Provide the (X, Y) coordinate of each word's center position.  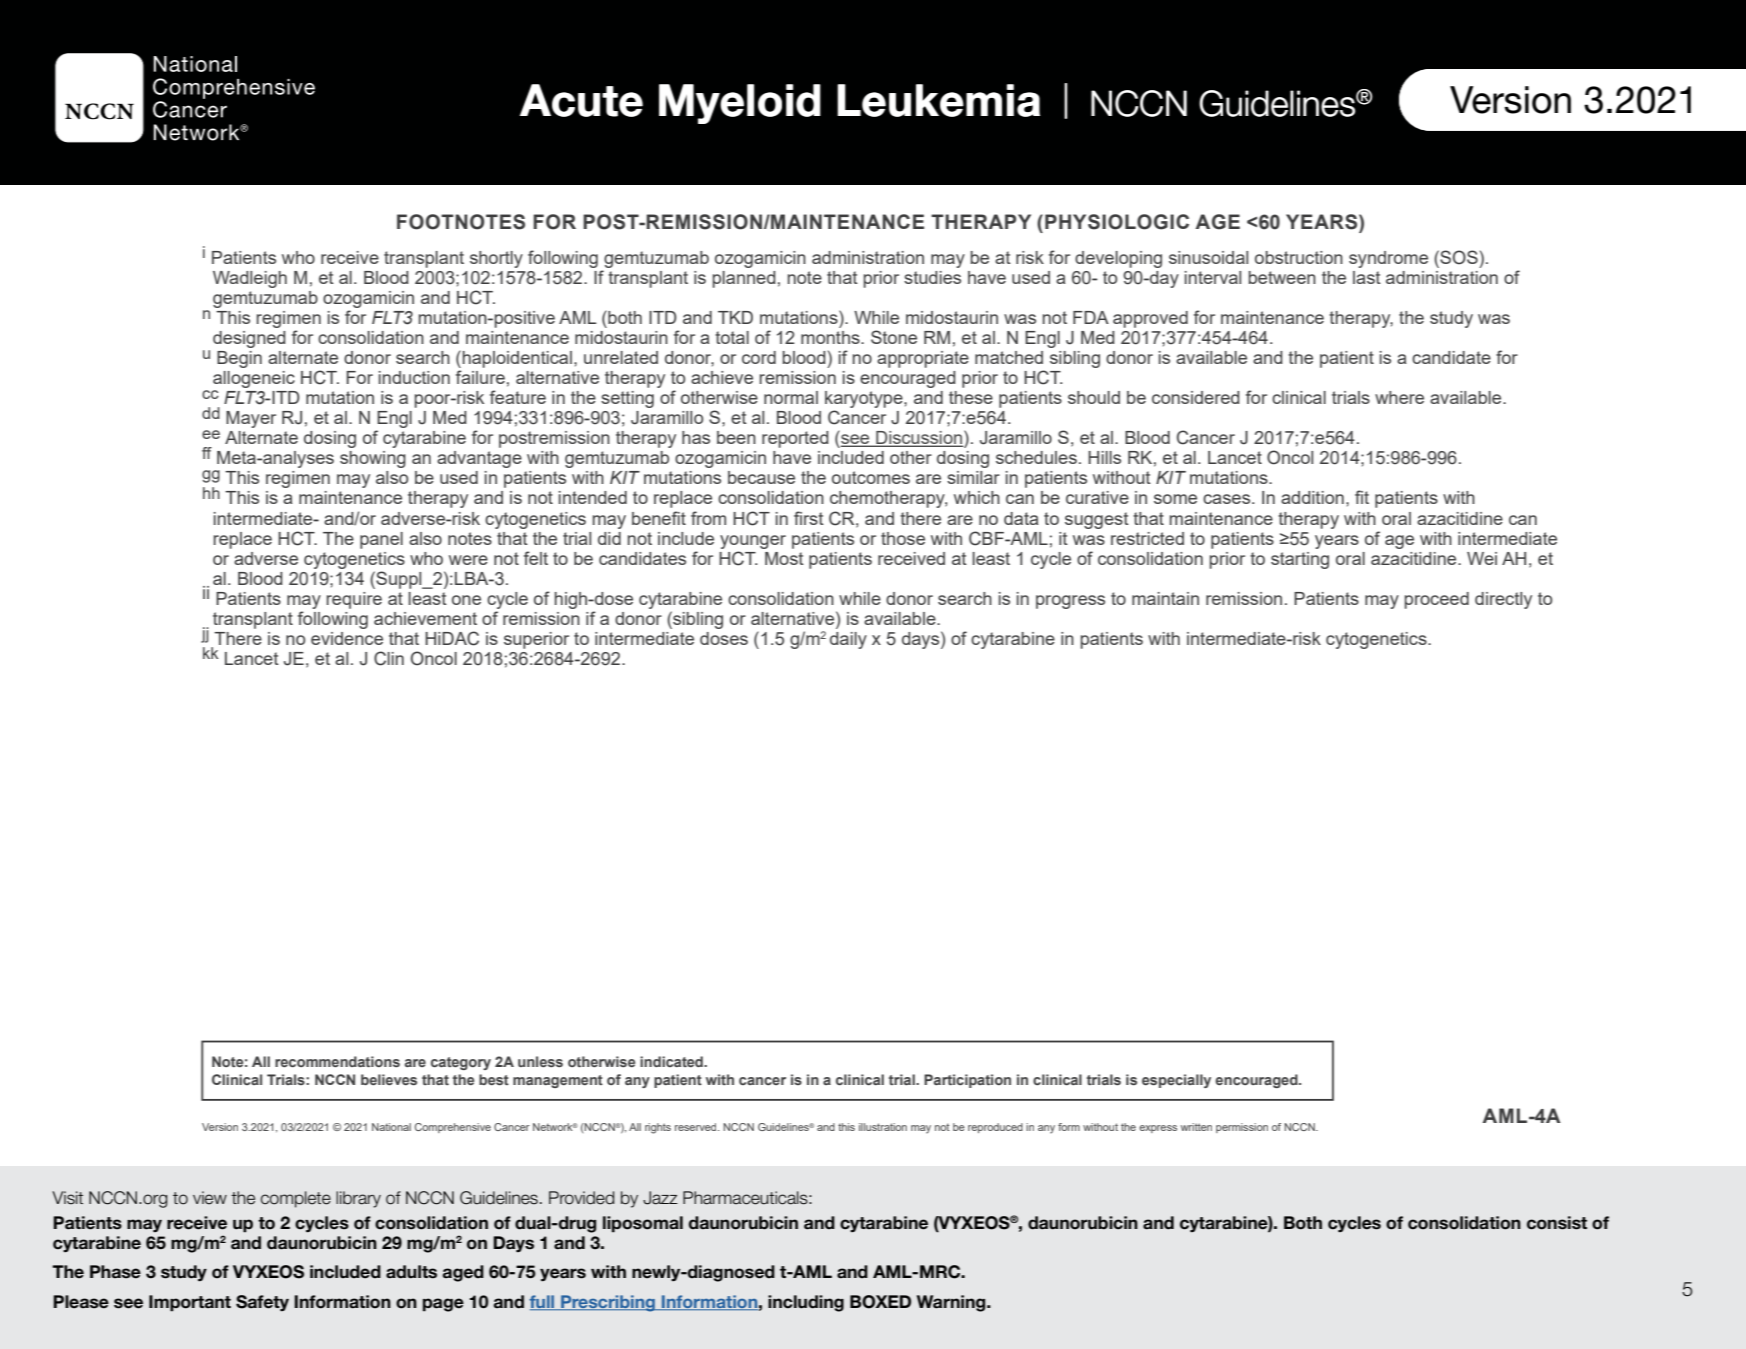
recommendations (337, 1061)
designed (249, 339)
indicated (672, 1061)
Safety (262, 1303)
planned (744, 279)
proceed (1437, 600)
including (806, 1303)
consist (1557, 1223)
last (1367, 277)
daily (848, 640)
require (354, 600)
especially (1176, 1081)
